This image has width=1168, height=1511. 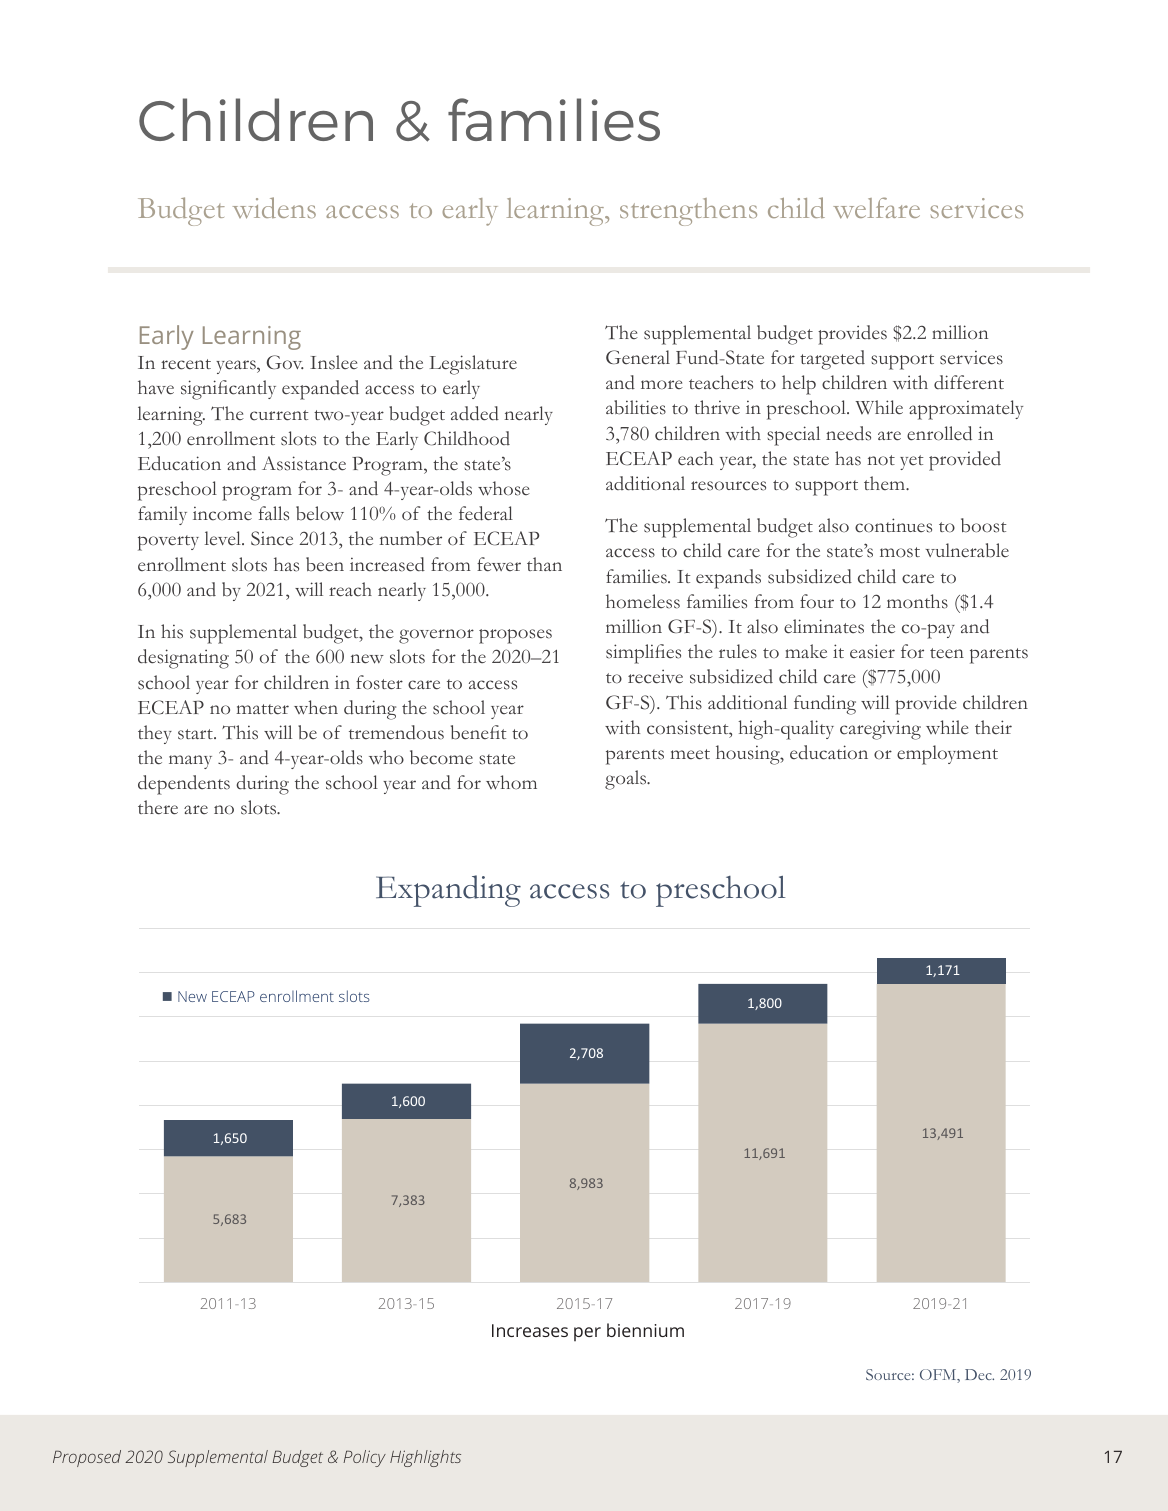 What do you see at coordinates (274, 208) in the image?
I see `widens` at bounding box center [274, 208].
